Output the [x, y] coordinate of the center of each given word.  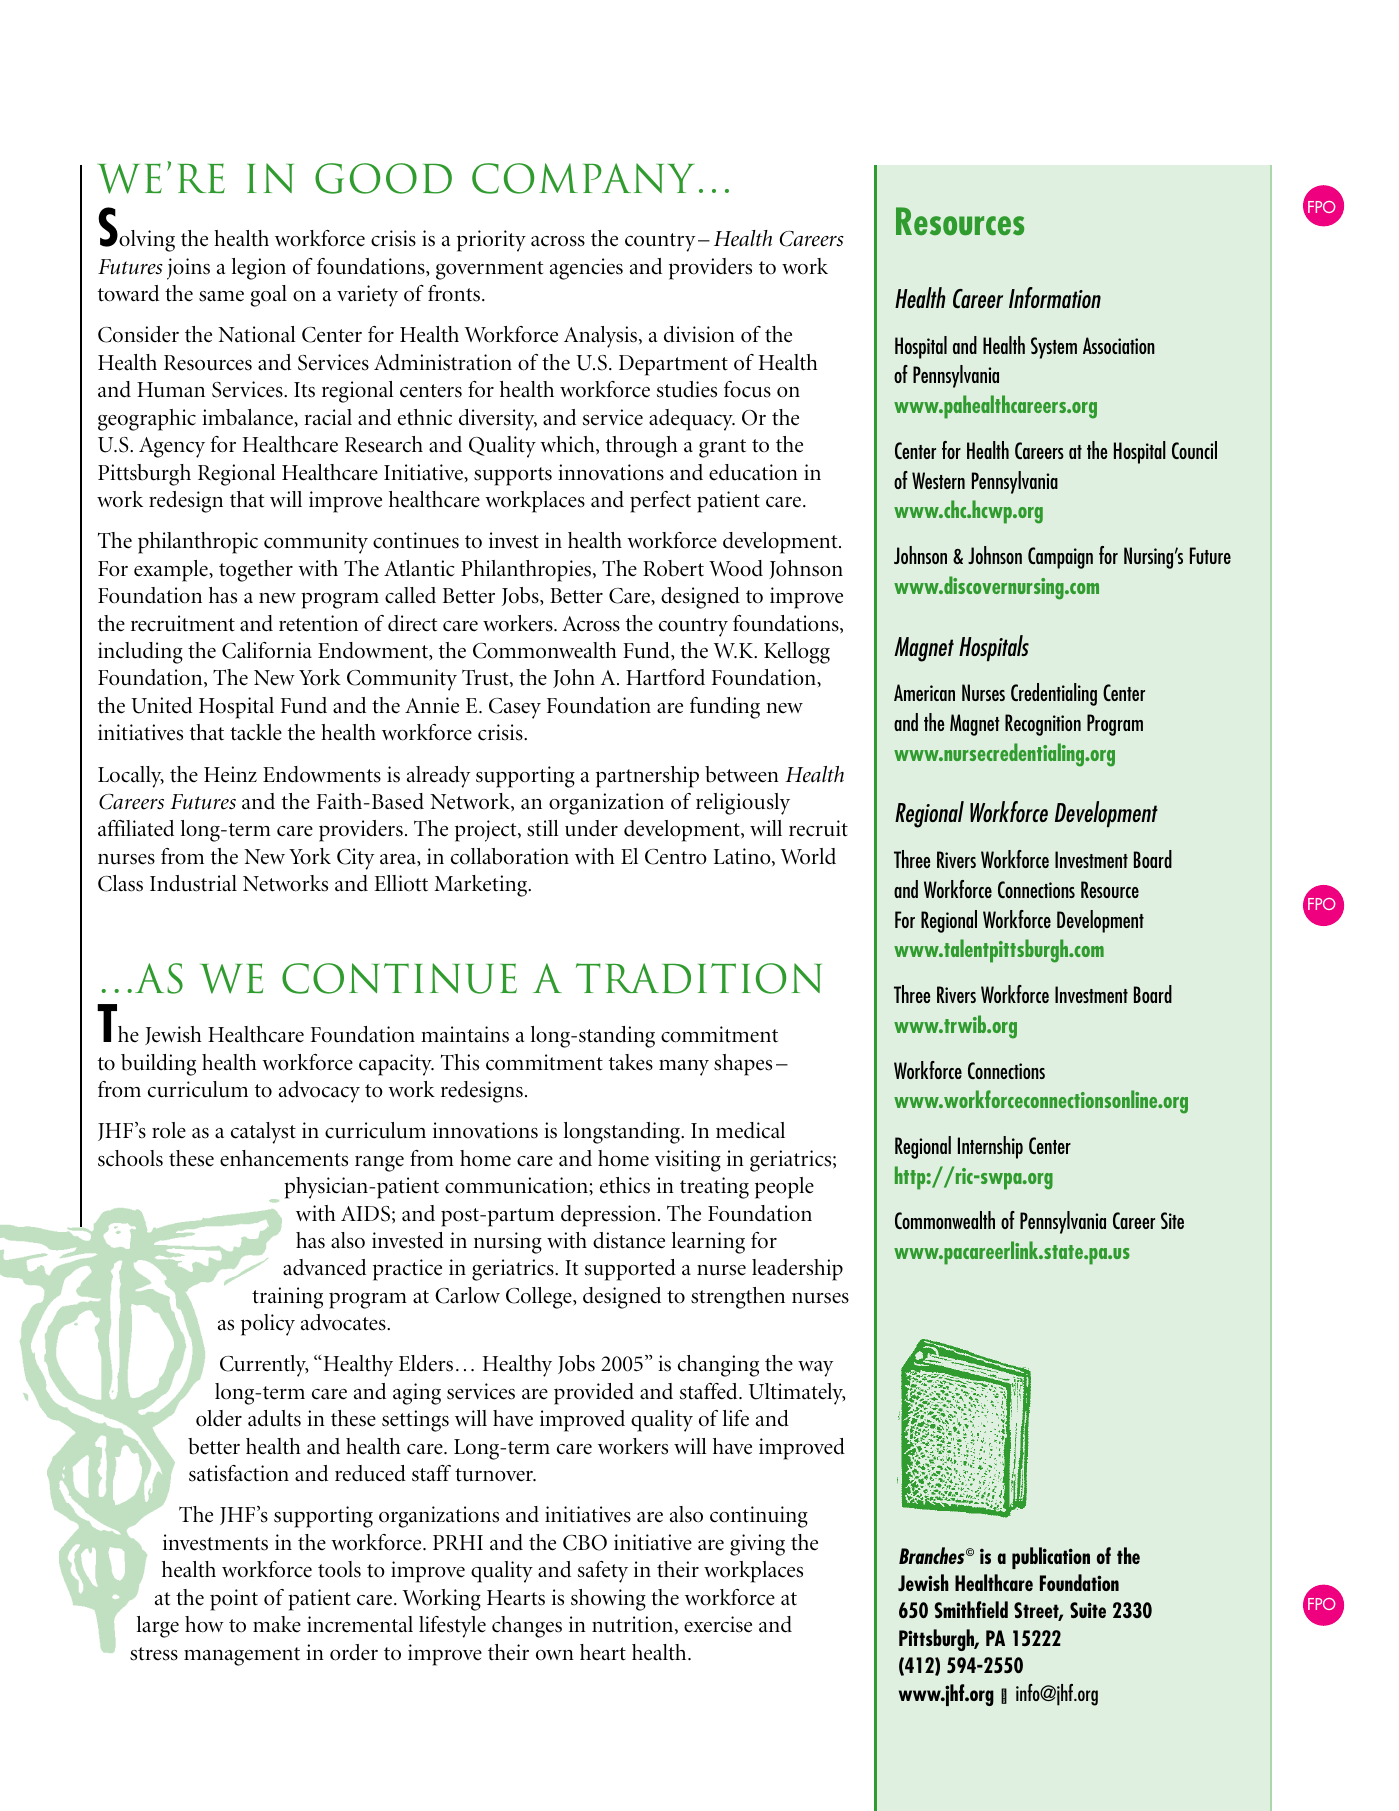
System [1054, 348]
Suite [1088, 1610]
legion [259, 269]
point [234, 1600]
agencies [586, 269]
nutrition [634, 1625]
